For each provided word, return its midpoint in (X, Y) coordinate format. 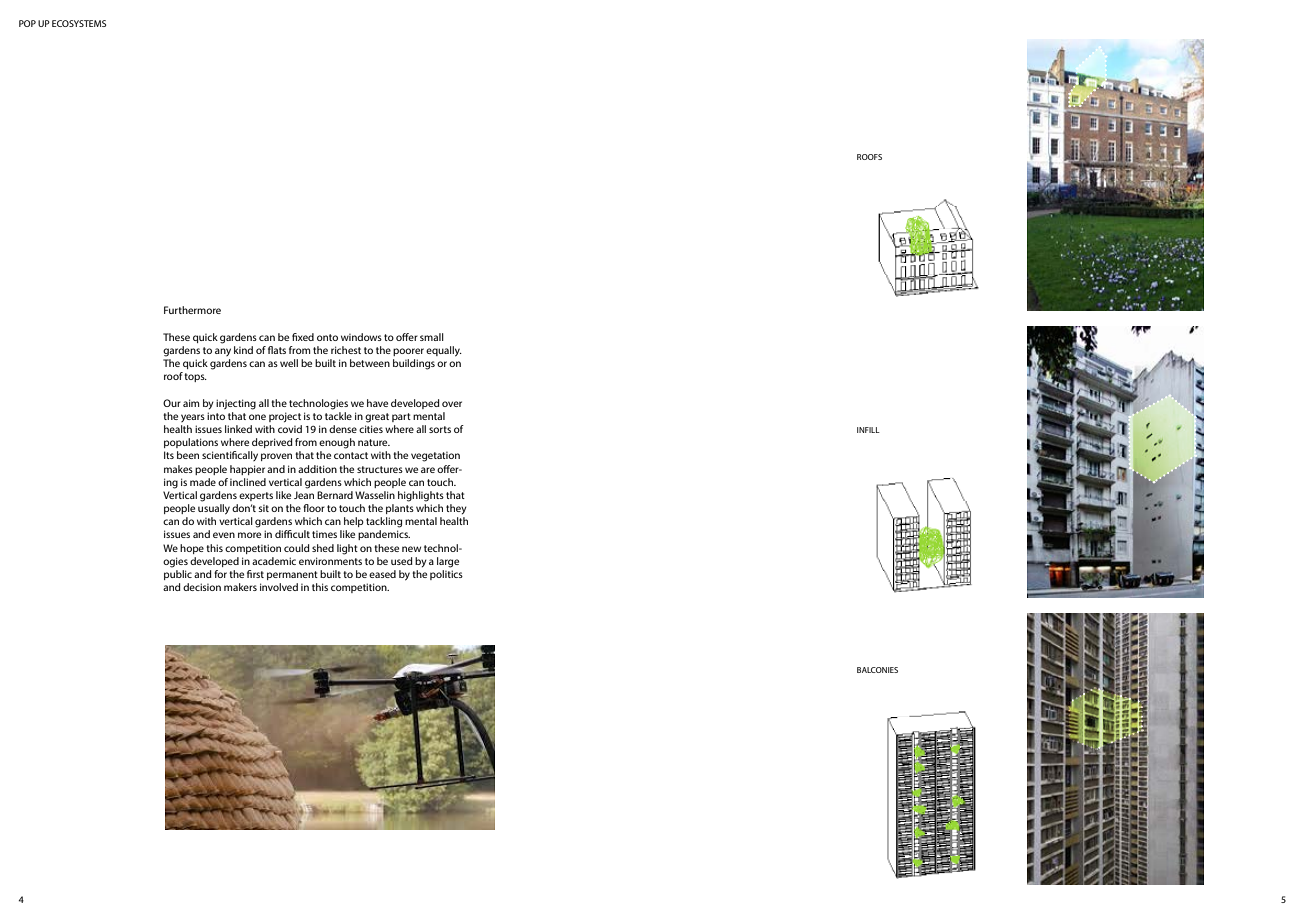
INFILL (868, 430)
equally (444, 351)
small (432, 337)
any (223, 352)
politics (446, 575)
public (178, 575)
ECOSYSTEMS (79, 23)
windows (361, 337)
